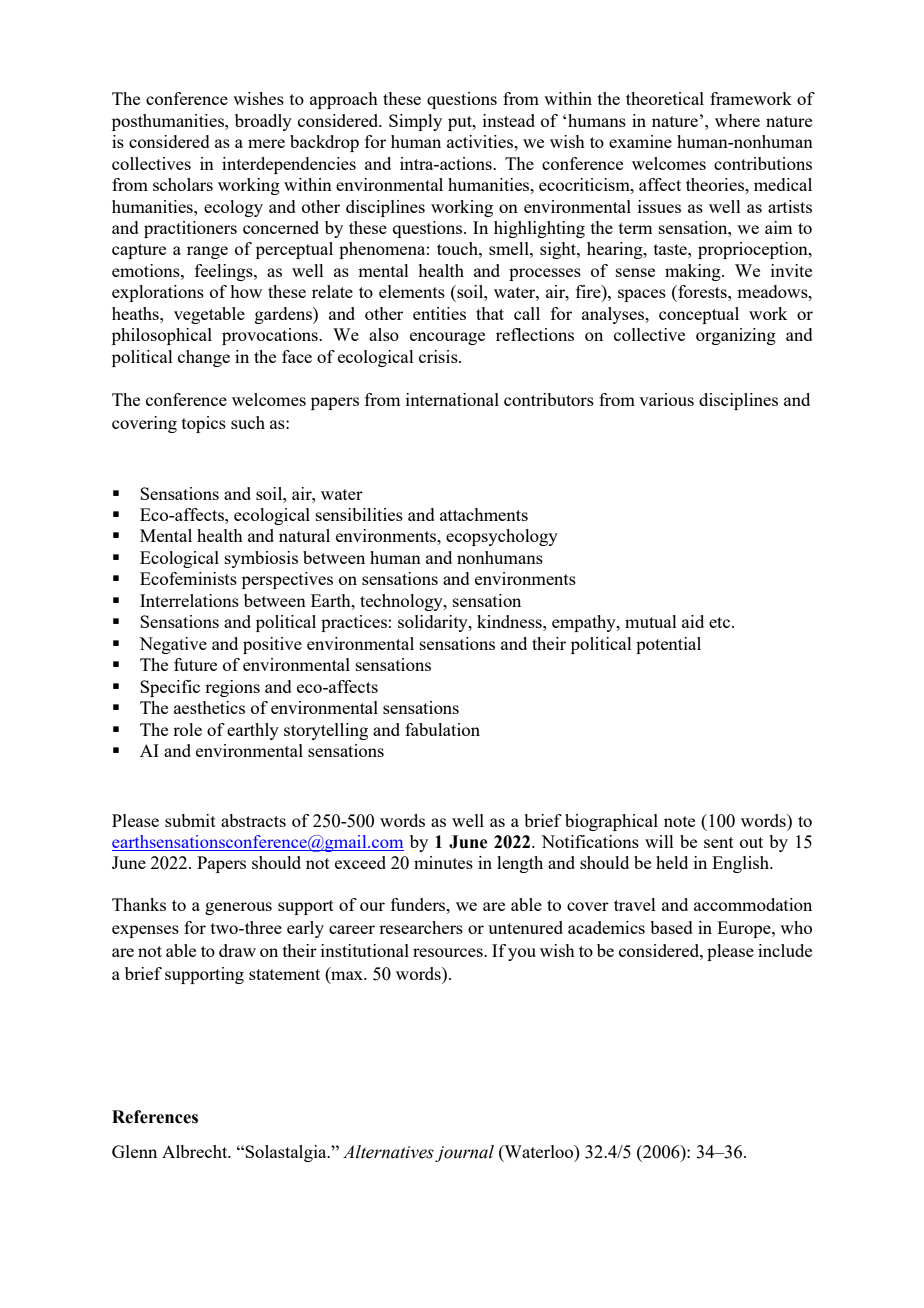 This document has height=1308, width=924. Describe the element at coordinates (434, 623) in the document. I see `solidarity` at that location.
